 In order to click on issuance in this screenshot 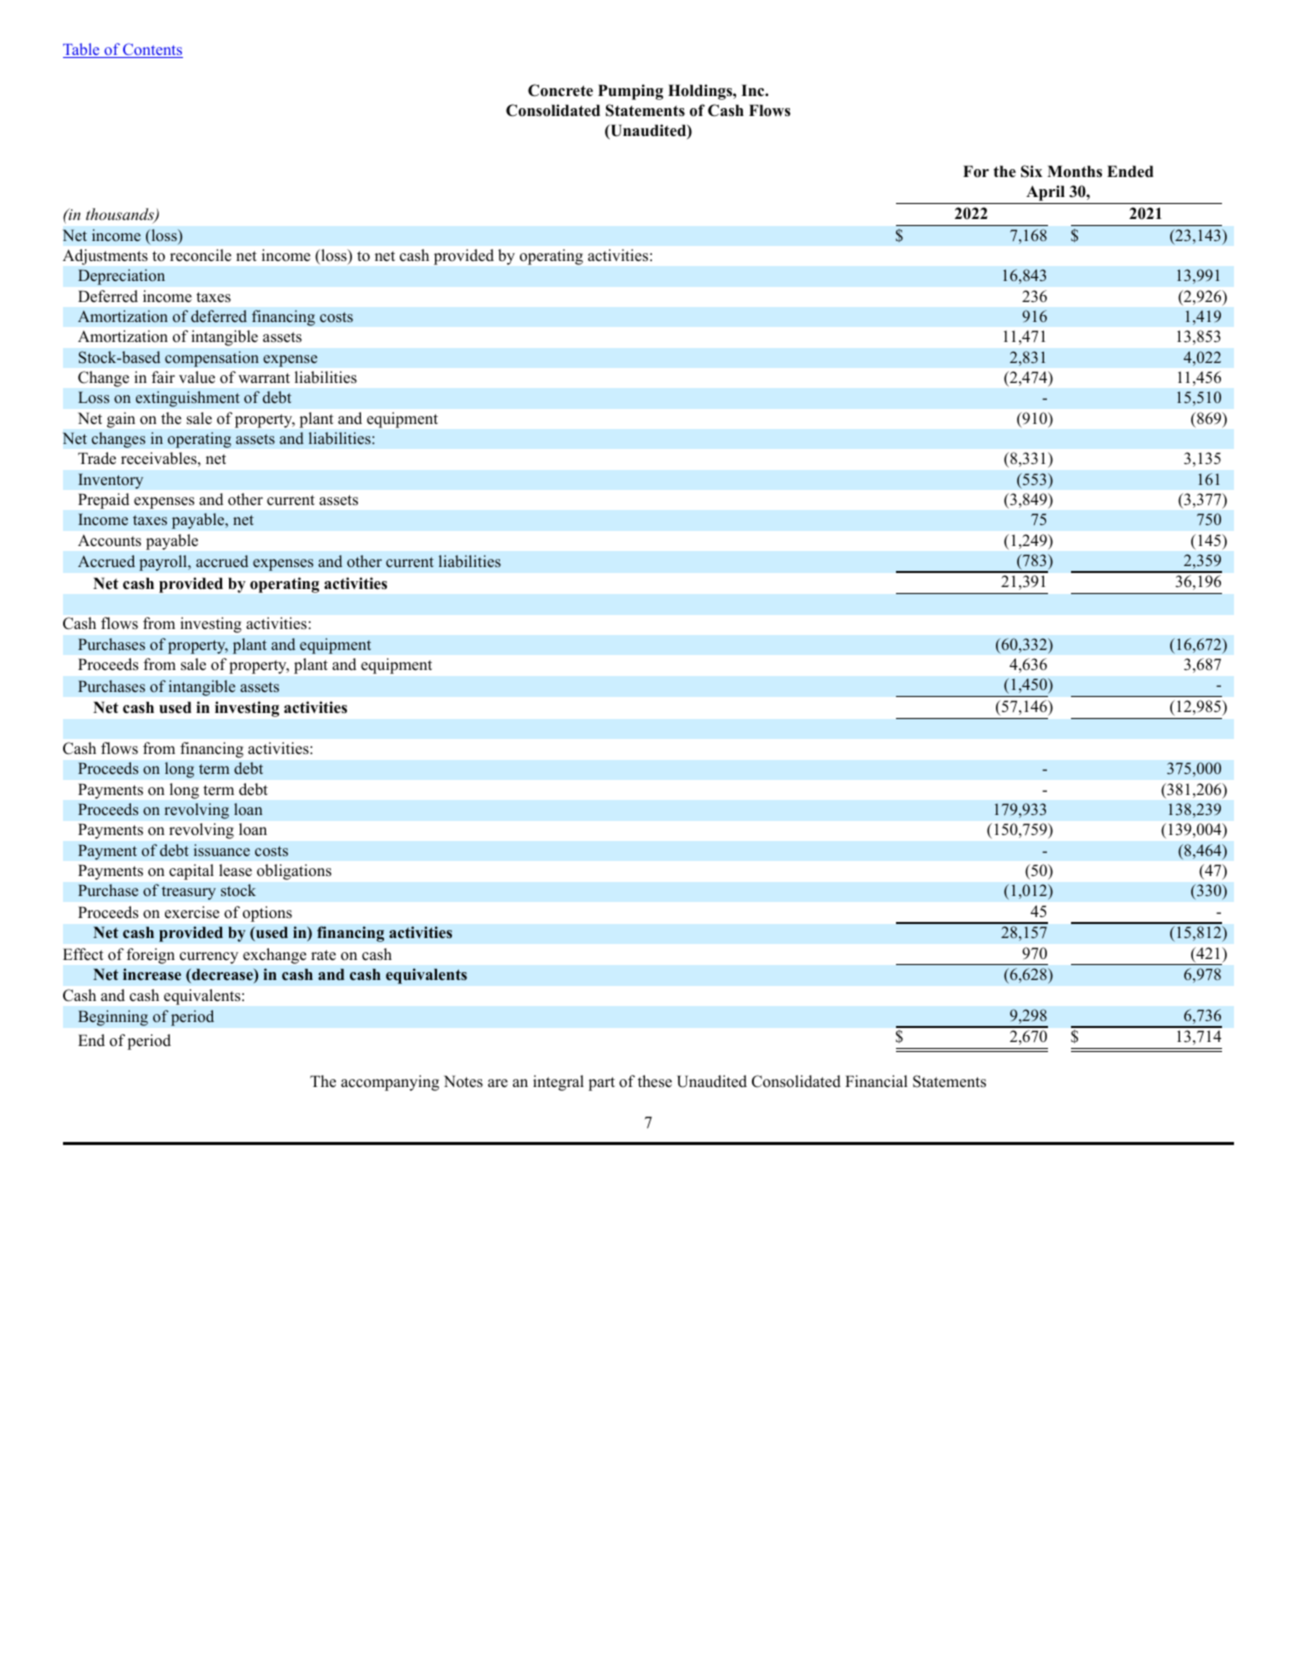, I will do `click(222, 850)`.
